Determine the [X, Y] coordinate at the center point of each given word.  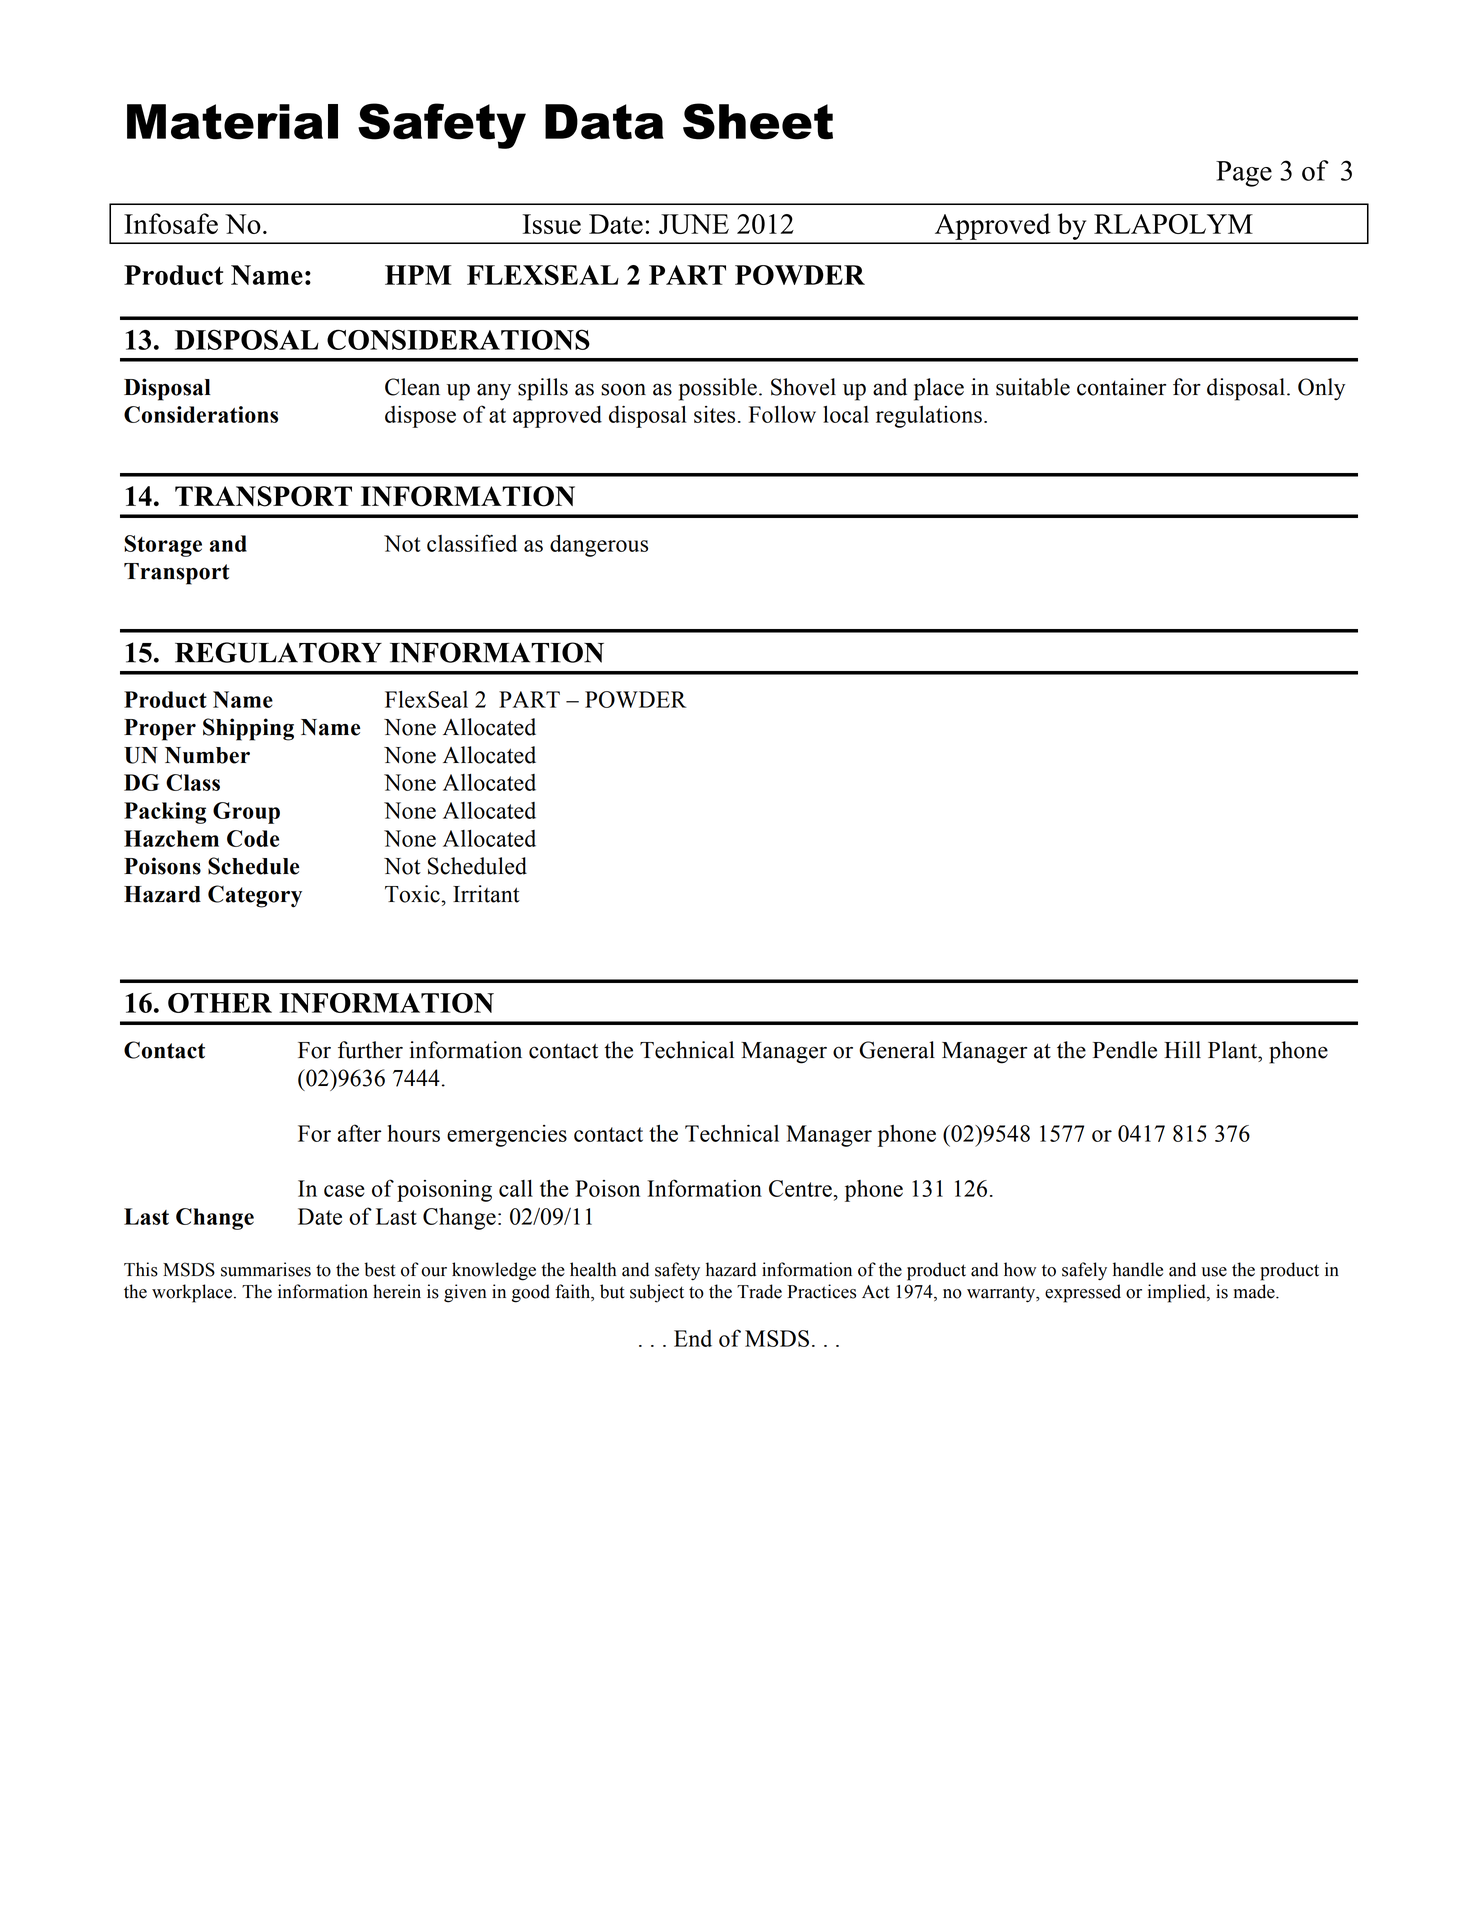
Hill [1182, 1049]
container [1121, 387]
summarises [266, 1269]
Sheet [758, 121]
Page [1244, 174]
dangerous [599, 546]
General [897, 1050]
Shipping [248, 729]
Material [232, 122]
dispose [420, 417]
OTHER [220, 1003]
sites [714, 414]
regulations [929, 417]
